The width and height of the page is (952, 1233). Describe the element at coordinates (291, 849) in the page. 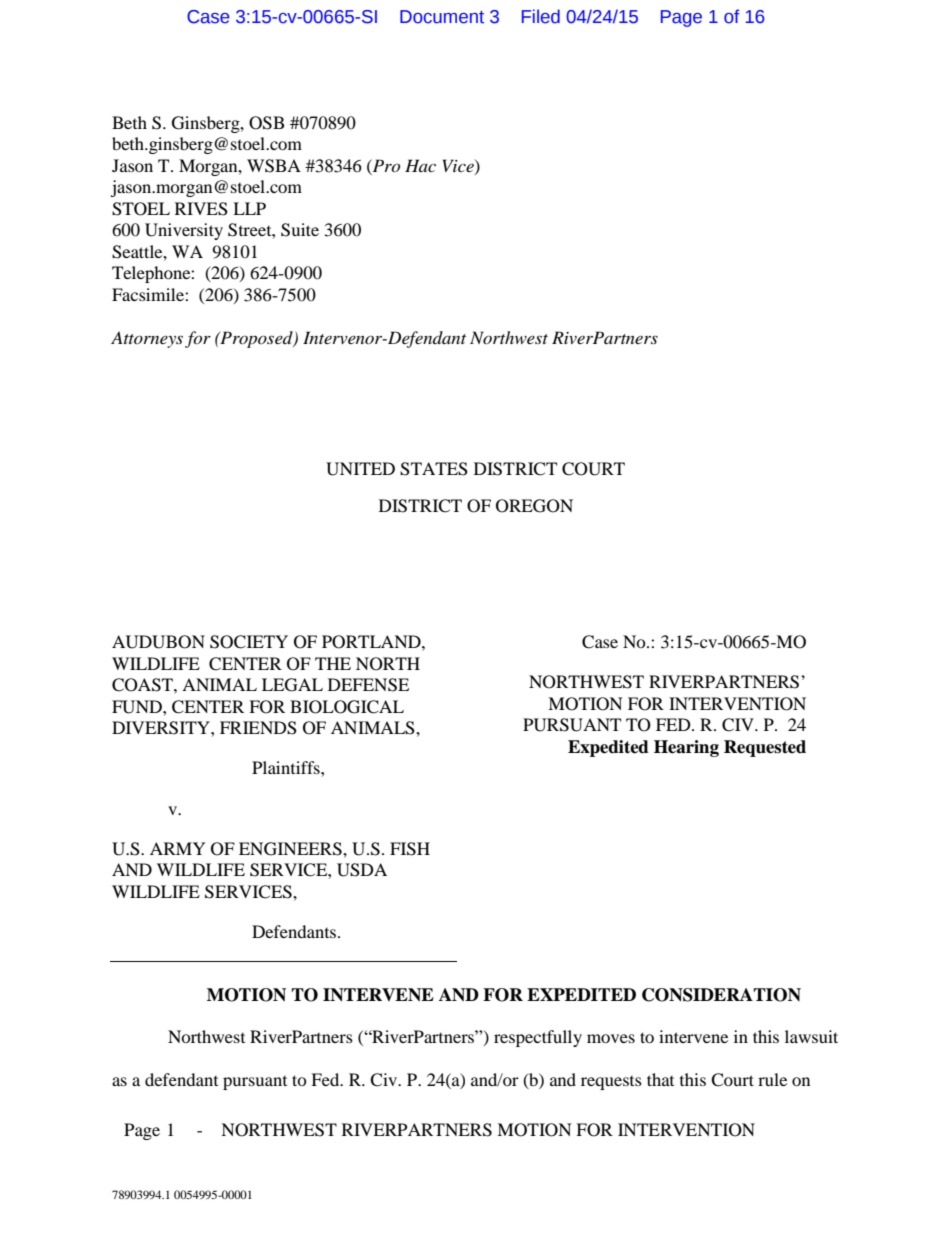

I see `ENGINEERS` at that location.
